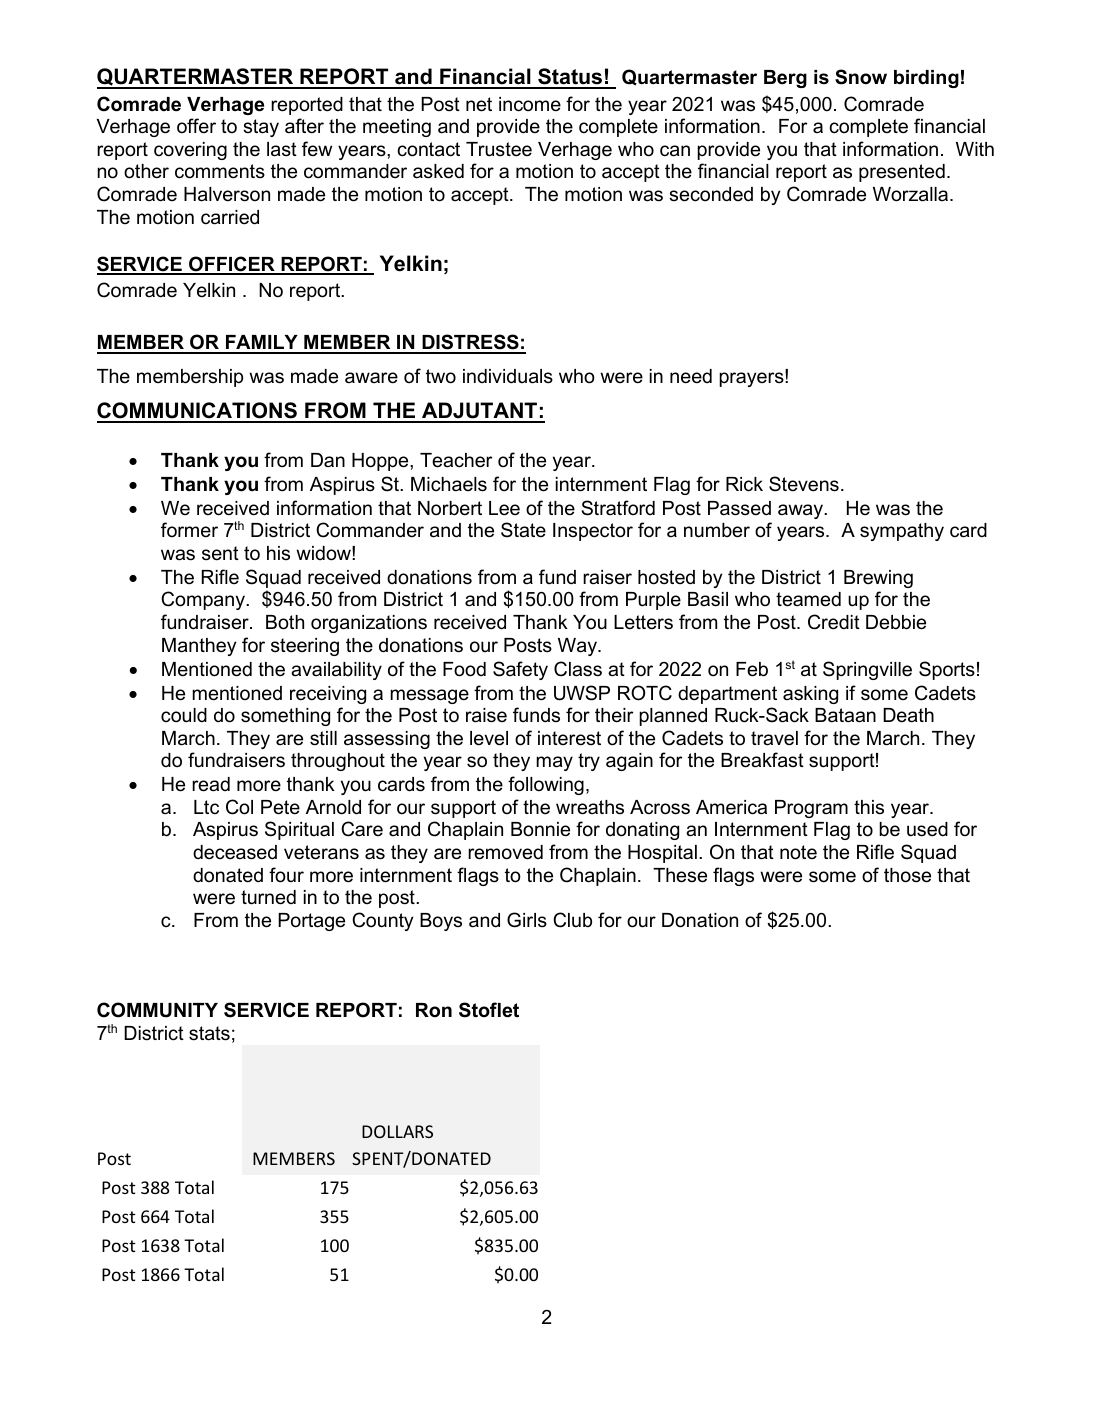 The image size is (1094, 1416). What do you see at coordinates (530, 104) in the document?
I see `income` at bounding box center [530, 104].
